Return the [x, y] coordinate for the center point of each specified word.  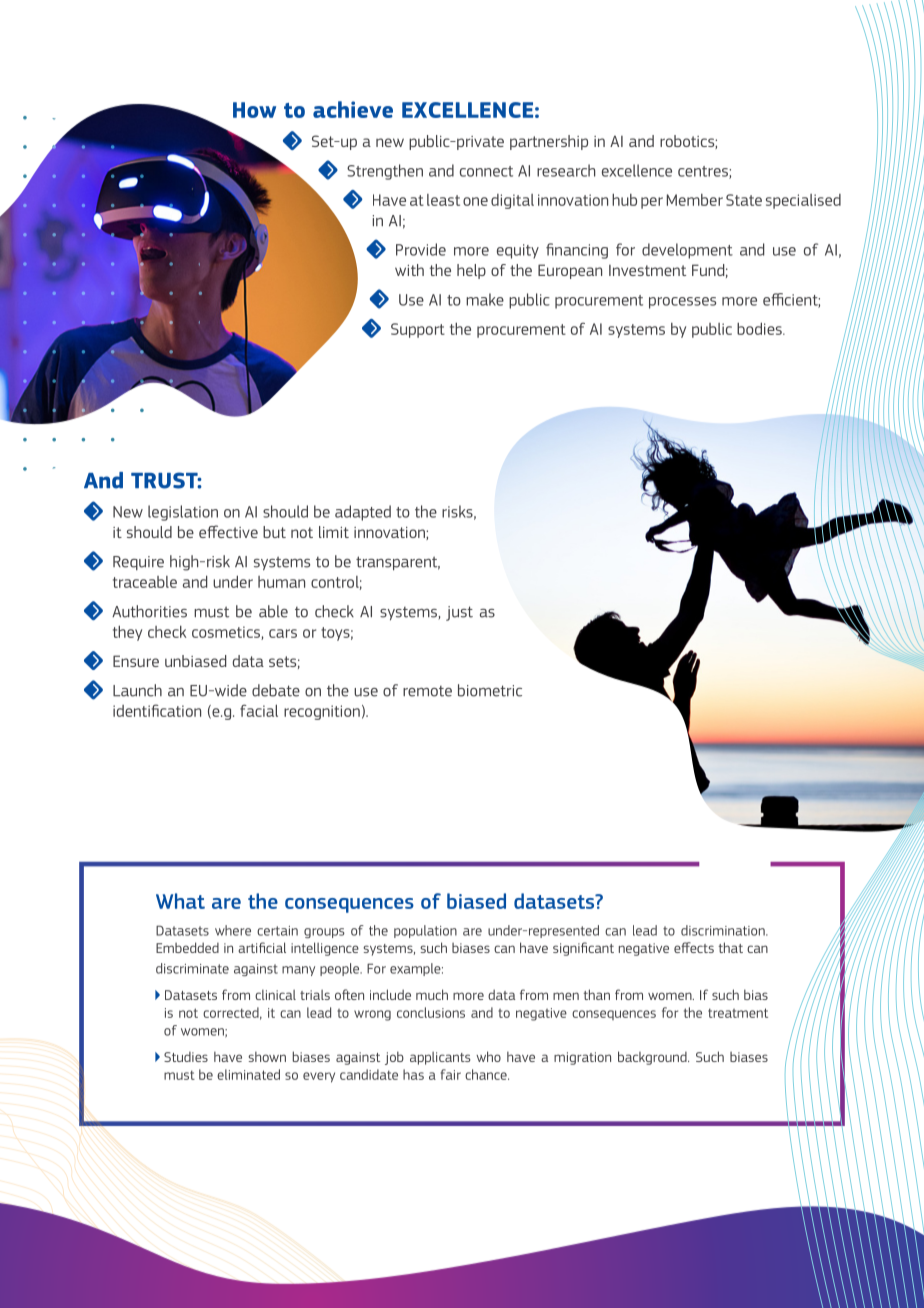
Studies [186, 1056]
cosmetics [227, 633]
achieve [353, 109]
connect [486, 171]
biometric [490, 690]
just [459, 613]
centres [704, 172]
